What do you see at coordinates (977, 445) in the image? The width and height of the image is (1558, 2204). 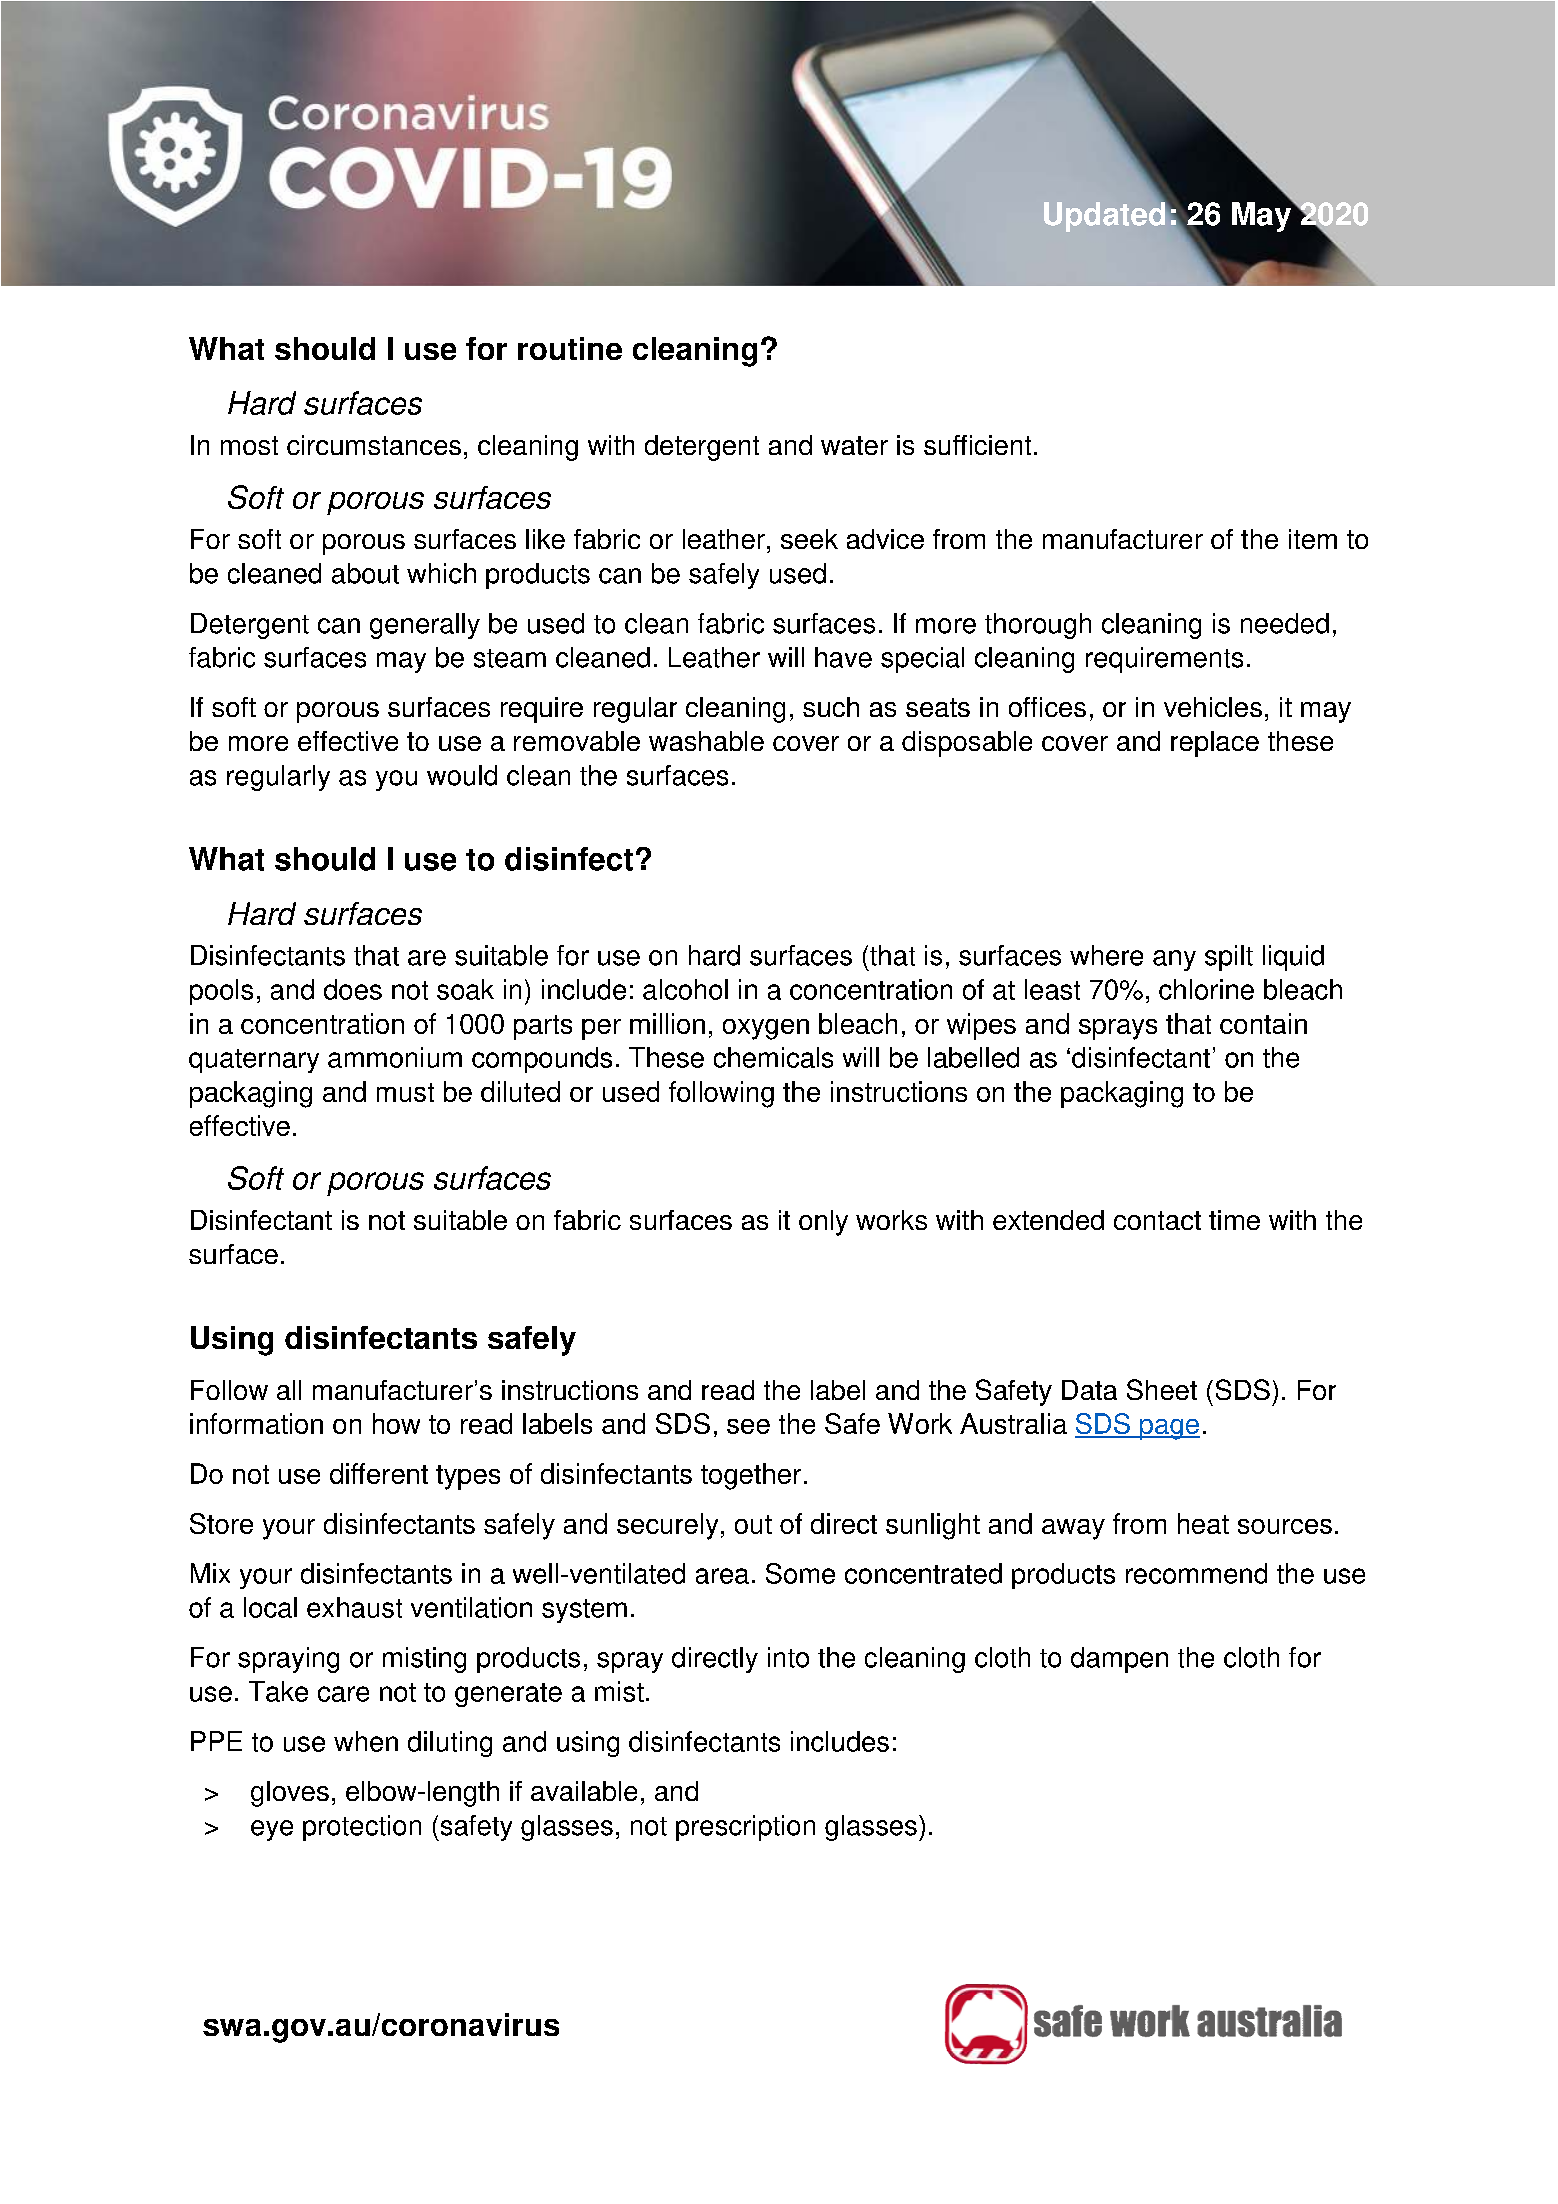 I see `sufficient` at bounding box center [977, 445].
